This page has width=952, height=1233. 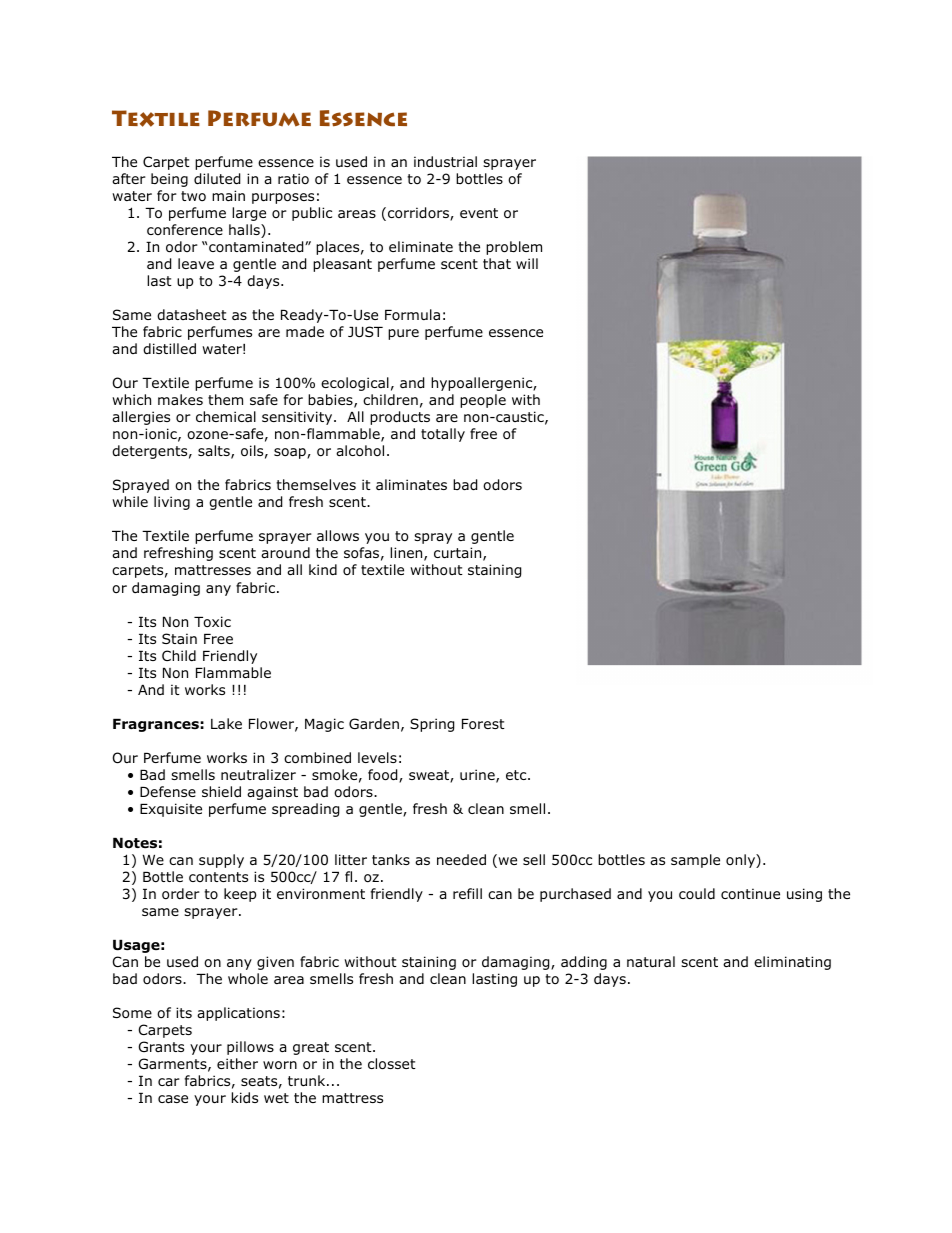 What do you see at coordinates (237, 1063) in the page?
I see `either` at bounding box center [237, 1063].
